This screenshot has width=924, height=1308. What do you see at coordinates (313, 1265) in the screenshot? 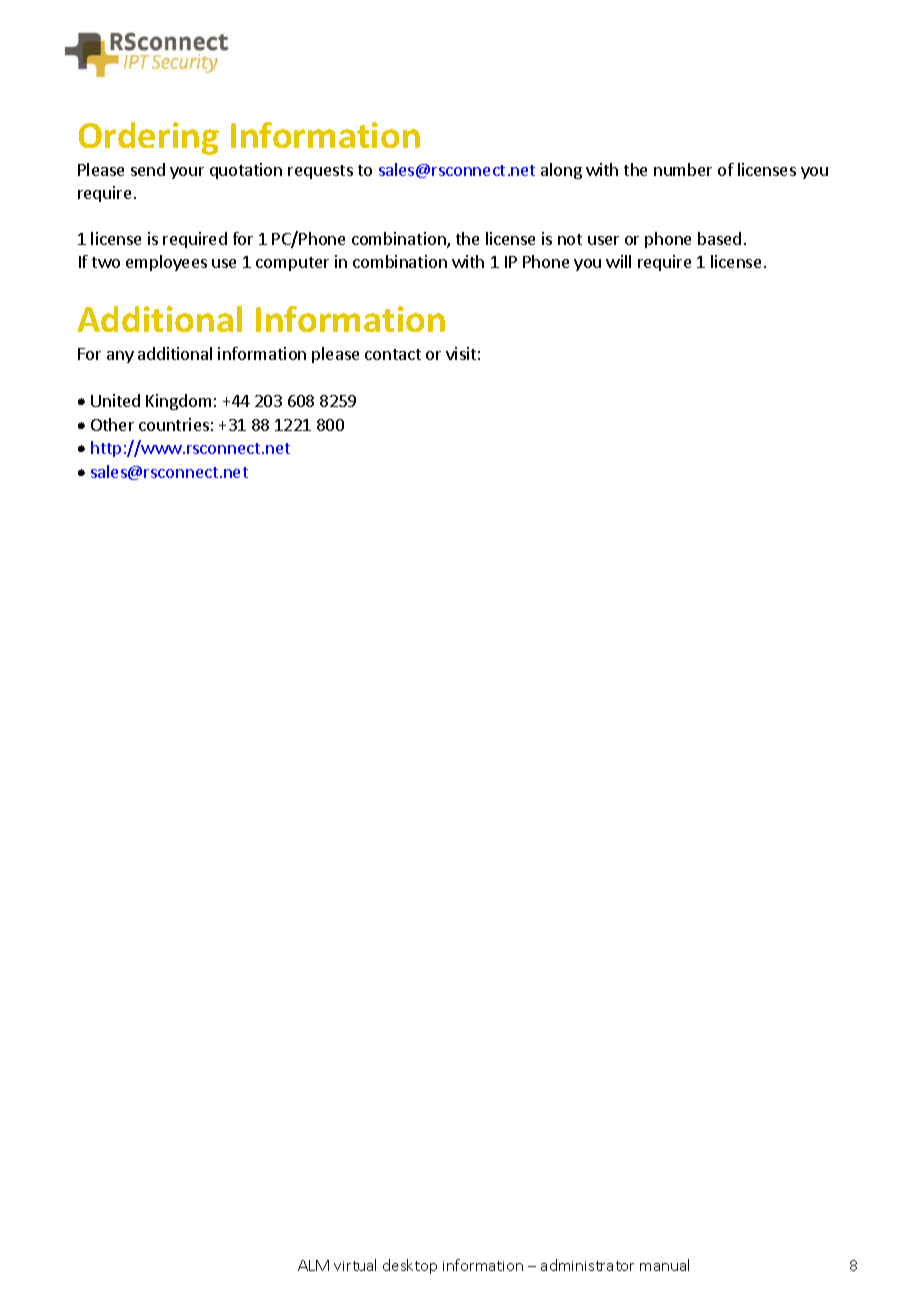
I see `ALM` at bounding box center [313, 1265].
